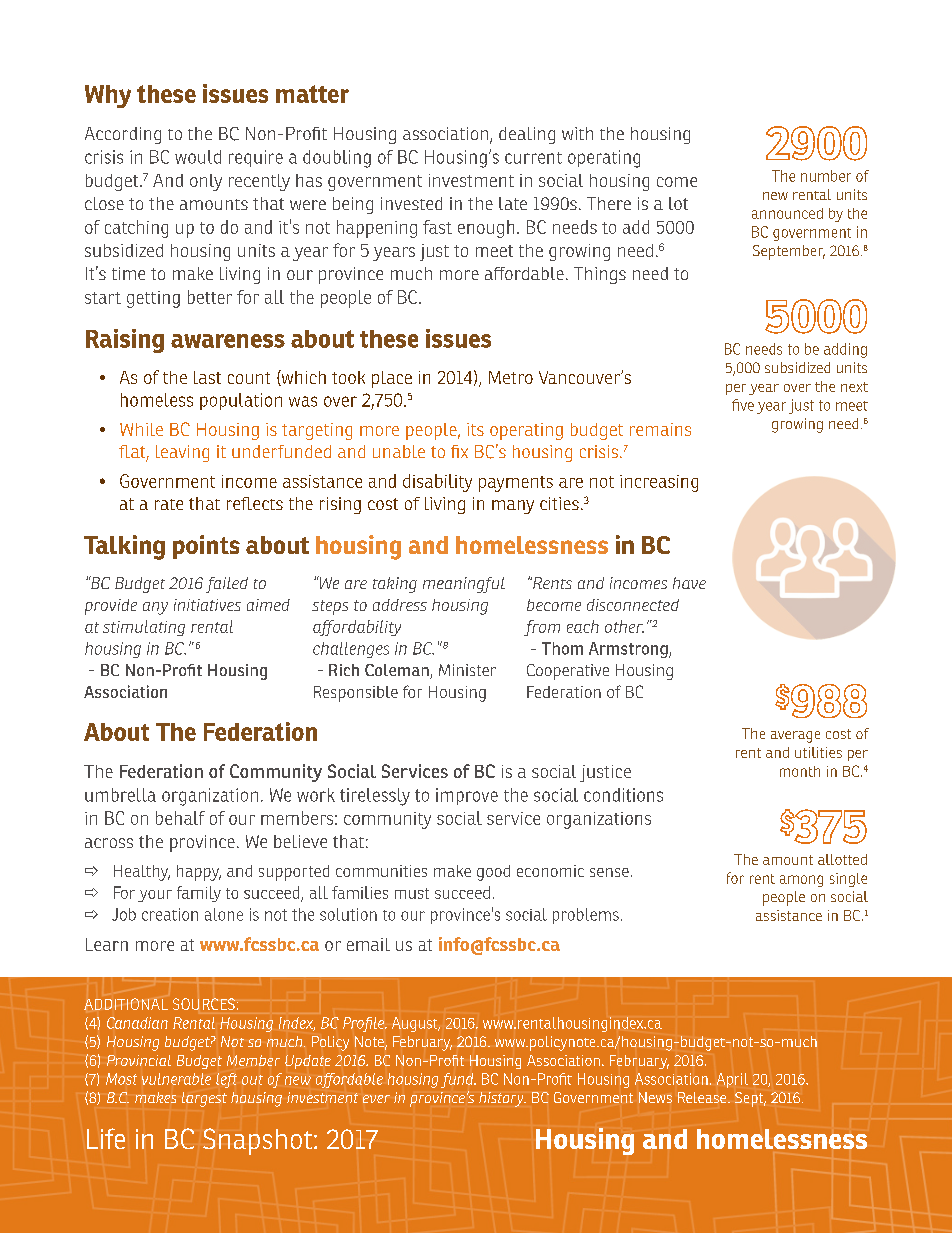 The height and width of the screenshot is (1233, 952). What do you see at coordinates (527, 135) in the screenshot?
I see `dealing` at bounding box center [527, 135].
